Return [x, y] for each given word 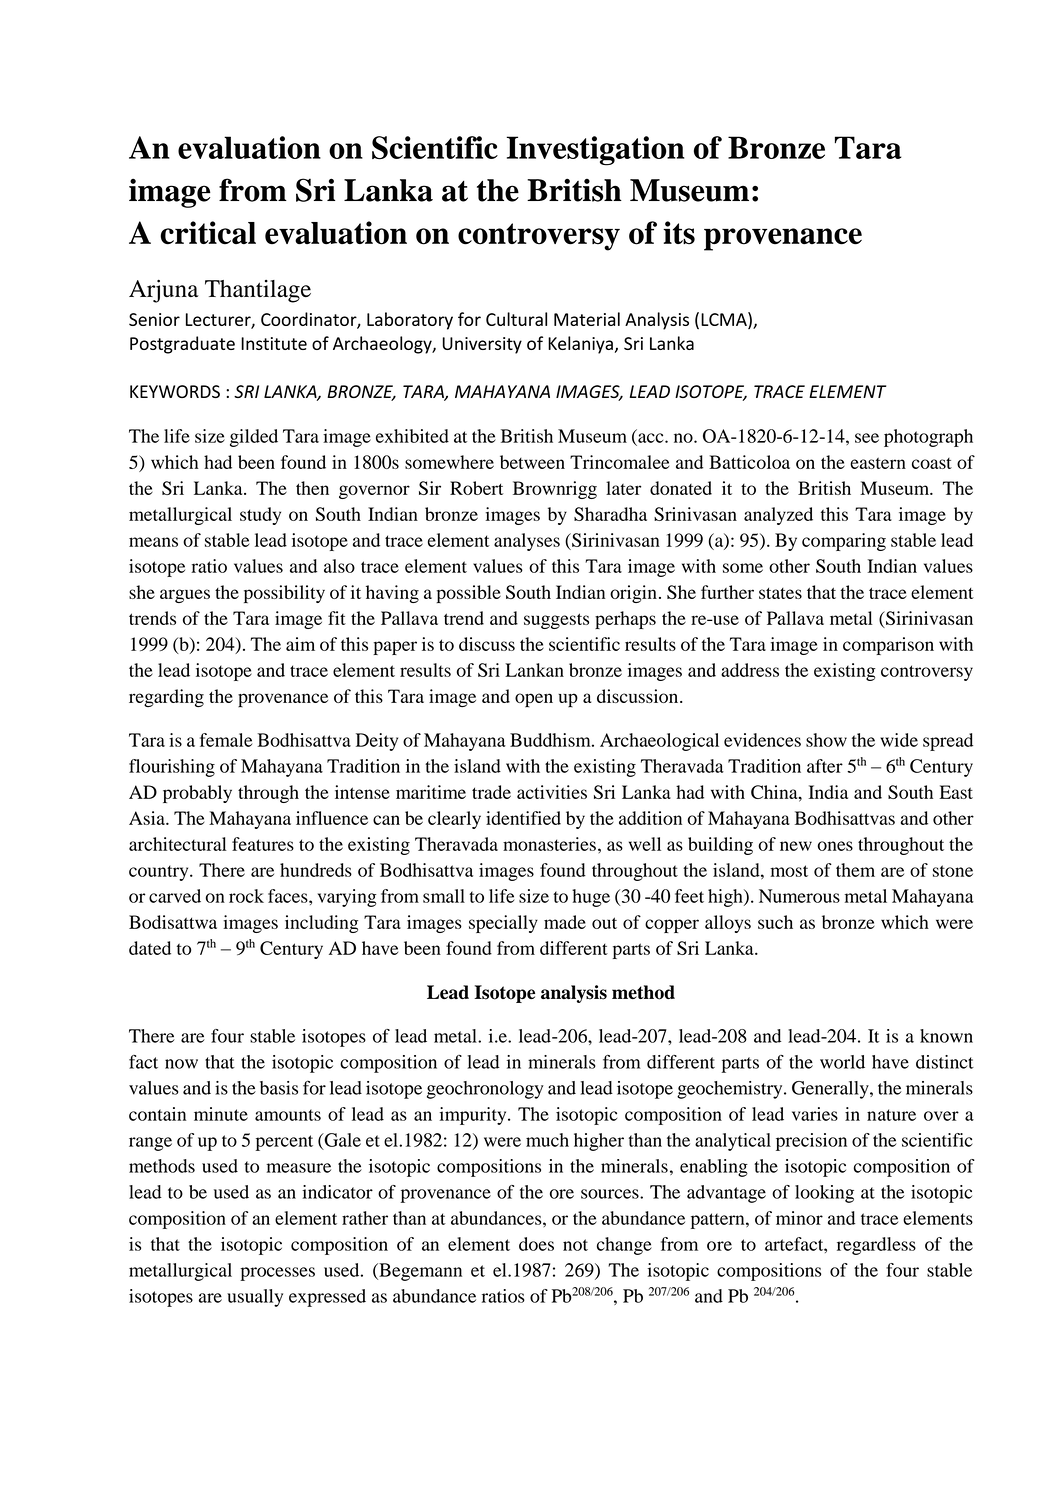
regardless [876, 1246]
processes [277, 1274]
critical [208, 233]
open [534, 700]
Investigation [595, 151]
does [536, 1244]
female [226, 740]
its [679, 233]
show [826, 740]
